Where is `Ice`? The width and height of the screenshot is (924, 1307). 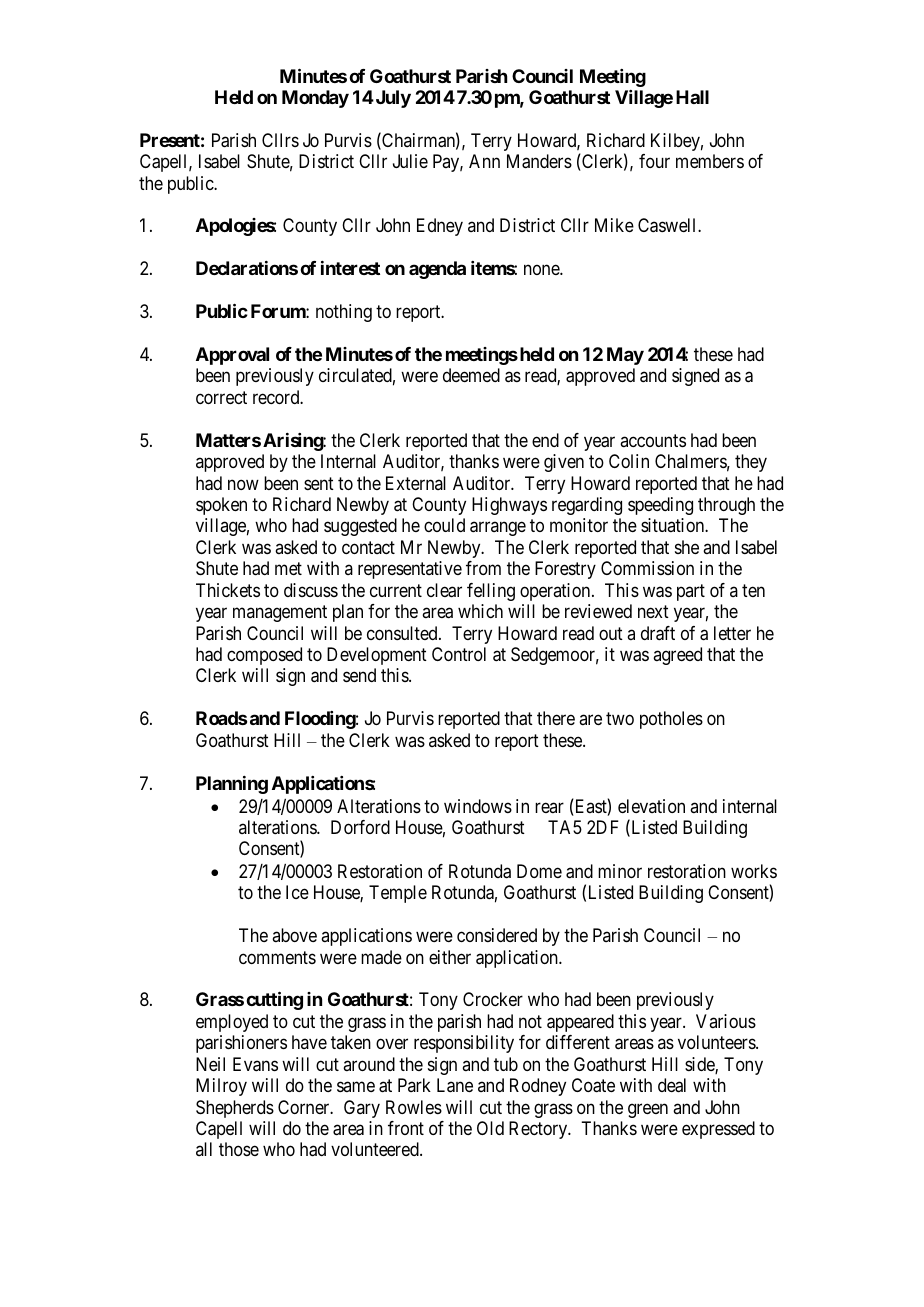 Ice is located at coordinates (297, 892).
